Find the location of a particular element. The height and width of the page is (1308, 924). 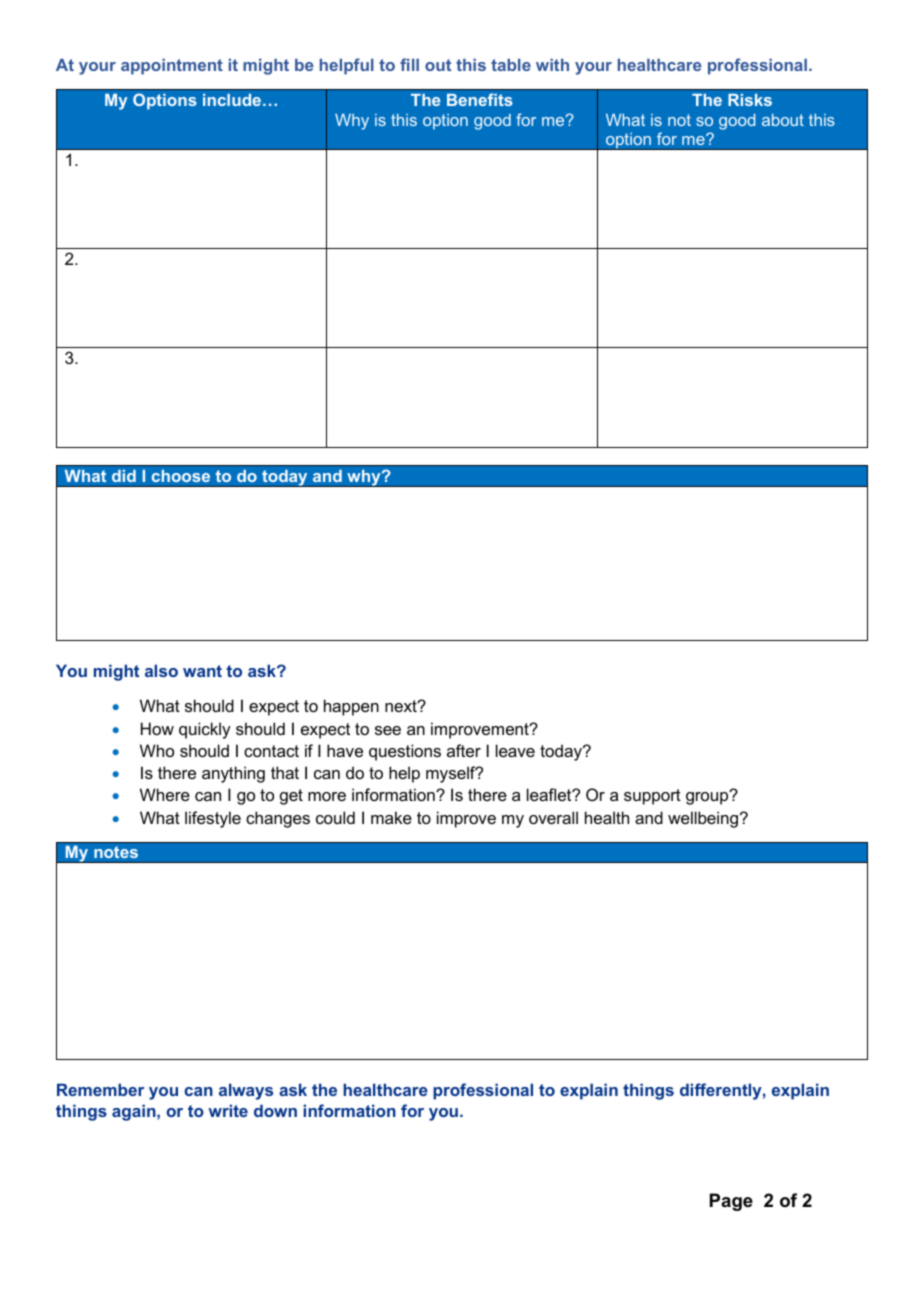

down is located at coordinates (275, 1110).
